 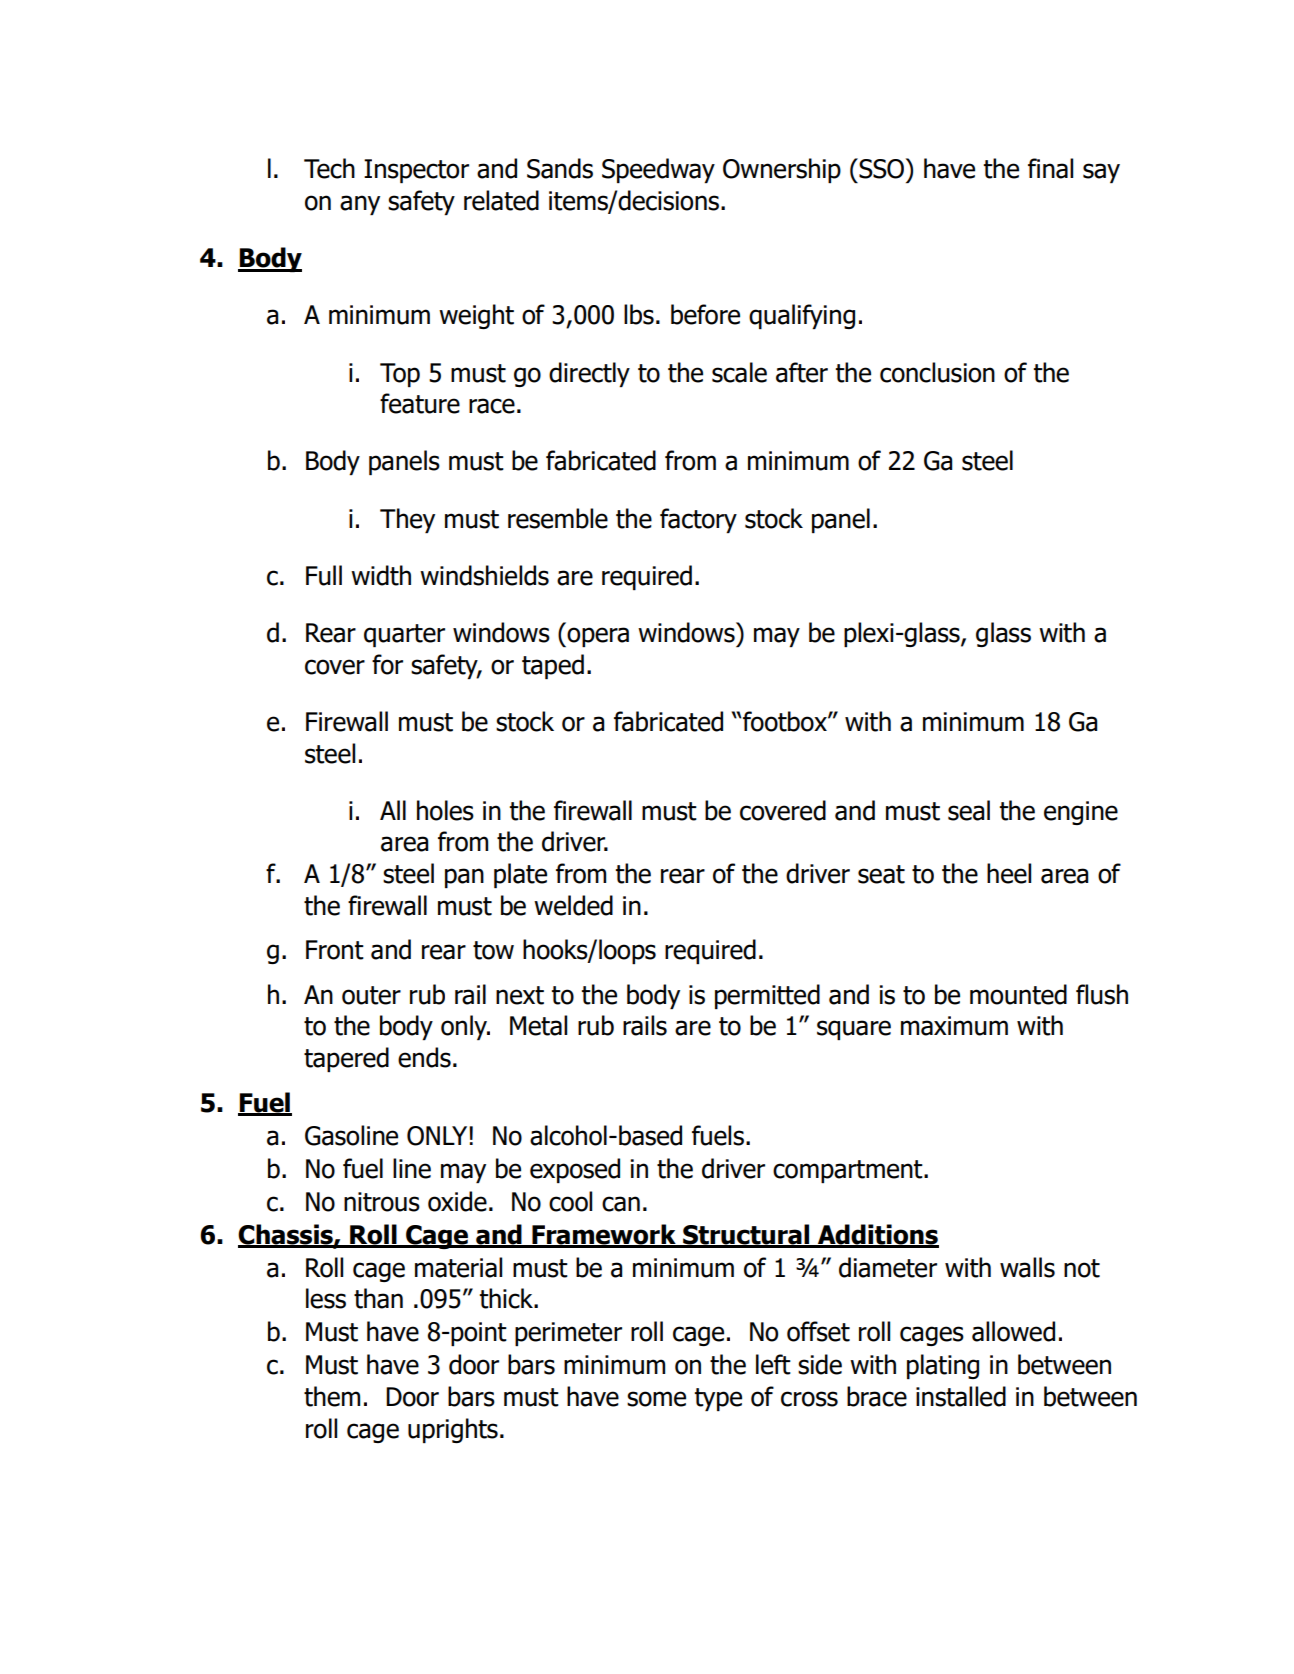 I want to click on final, so click(x=1050, y=168).
